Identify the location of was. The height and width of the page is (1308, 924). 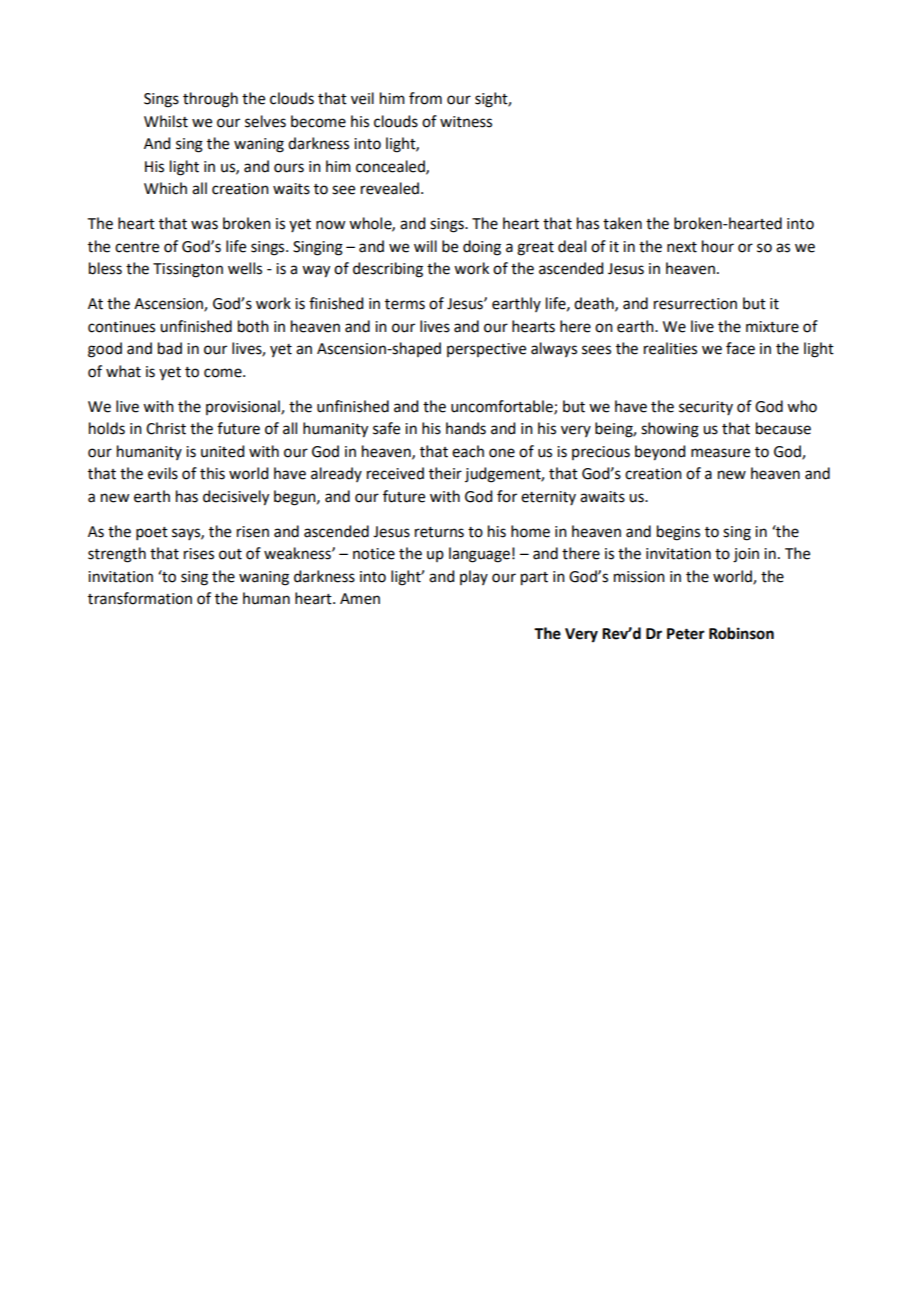
(204, 225).
